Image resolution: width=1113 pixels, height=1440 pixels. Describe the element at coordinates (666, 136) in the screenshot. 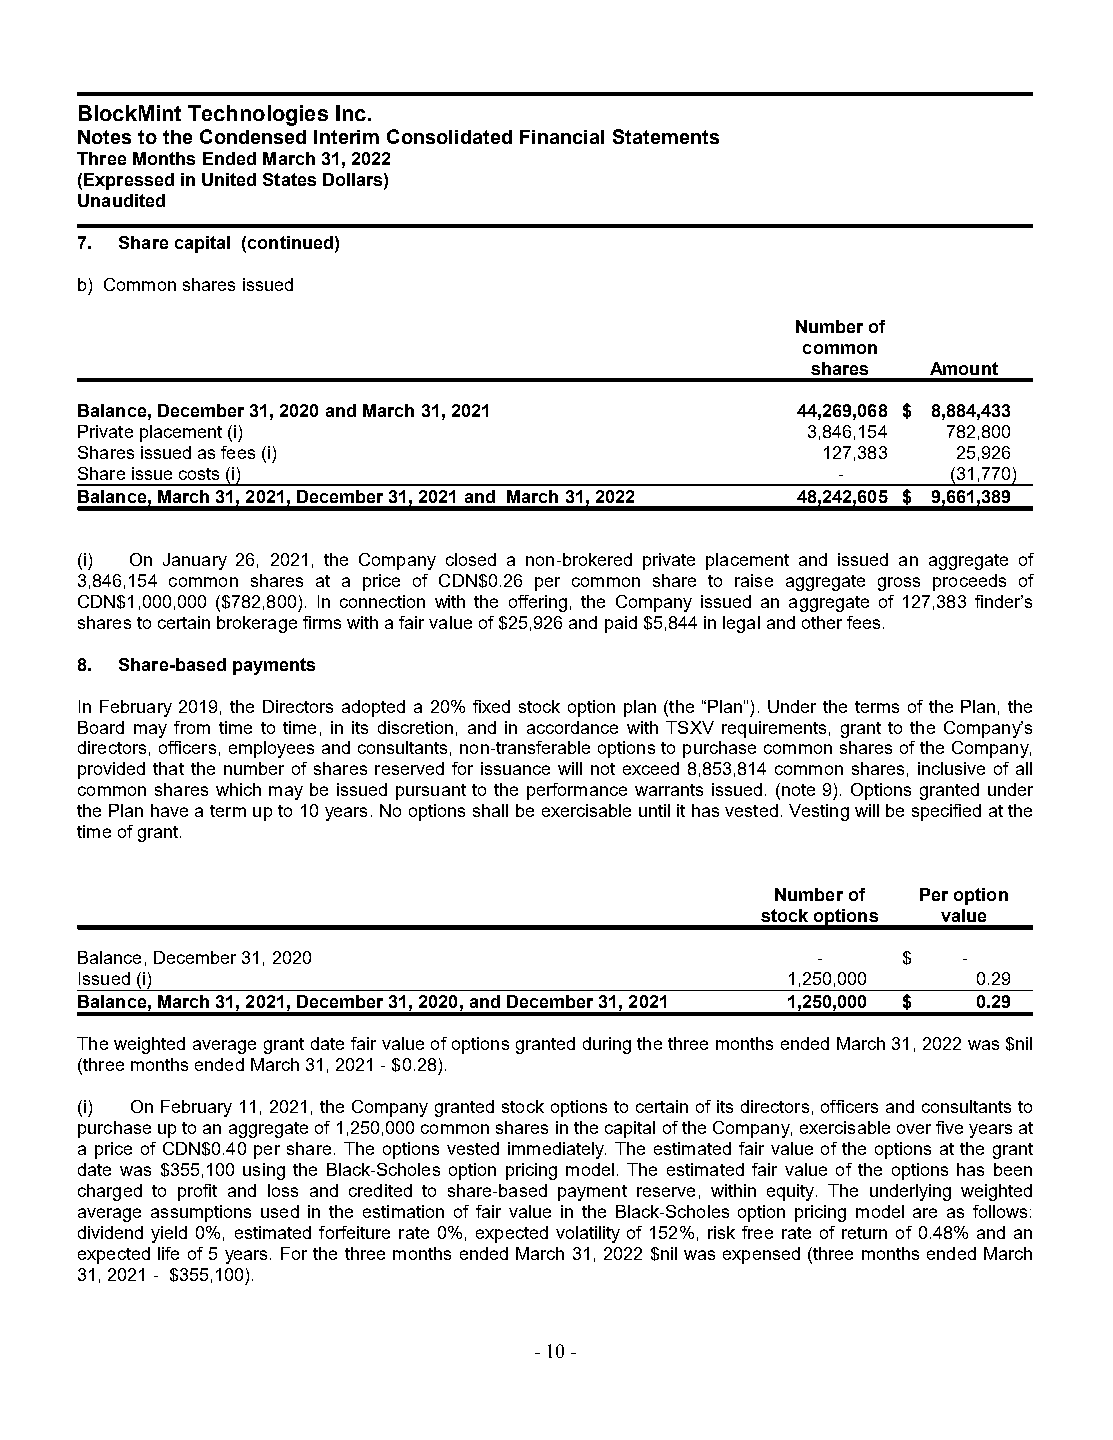

I see `Statements` at that location.
